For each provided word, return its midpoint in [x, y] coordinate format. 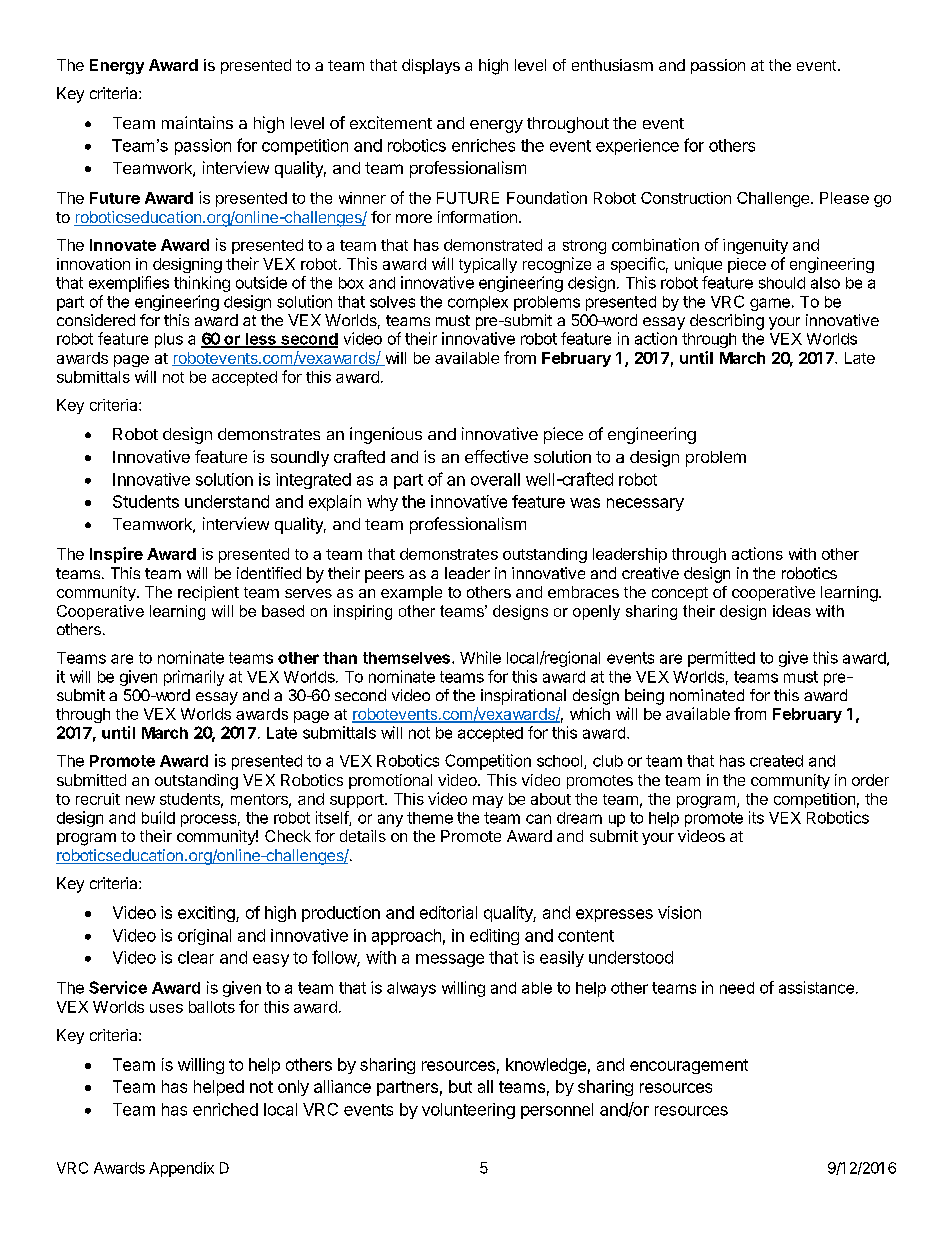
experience [637, 147]
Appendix [181, 1169]
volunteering [468, 1111]
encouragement [689, 1066]
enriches [483, 145]
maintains [197, 122]
